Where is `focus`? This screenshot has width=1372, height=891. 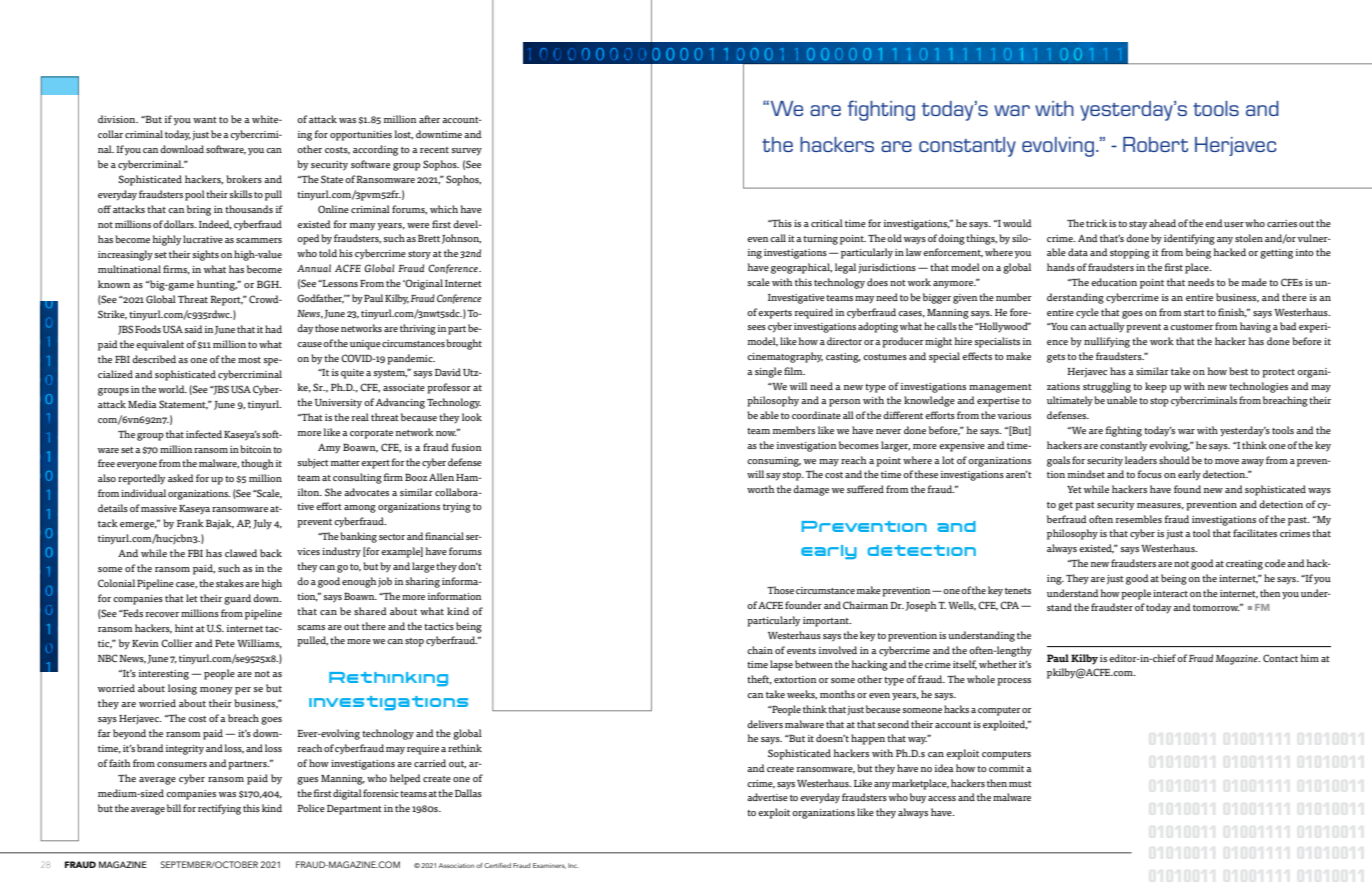
focus is located at coordinates (1150, 474).
